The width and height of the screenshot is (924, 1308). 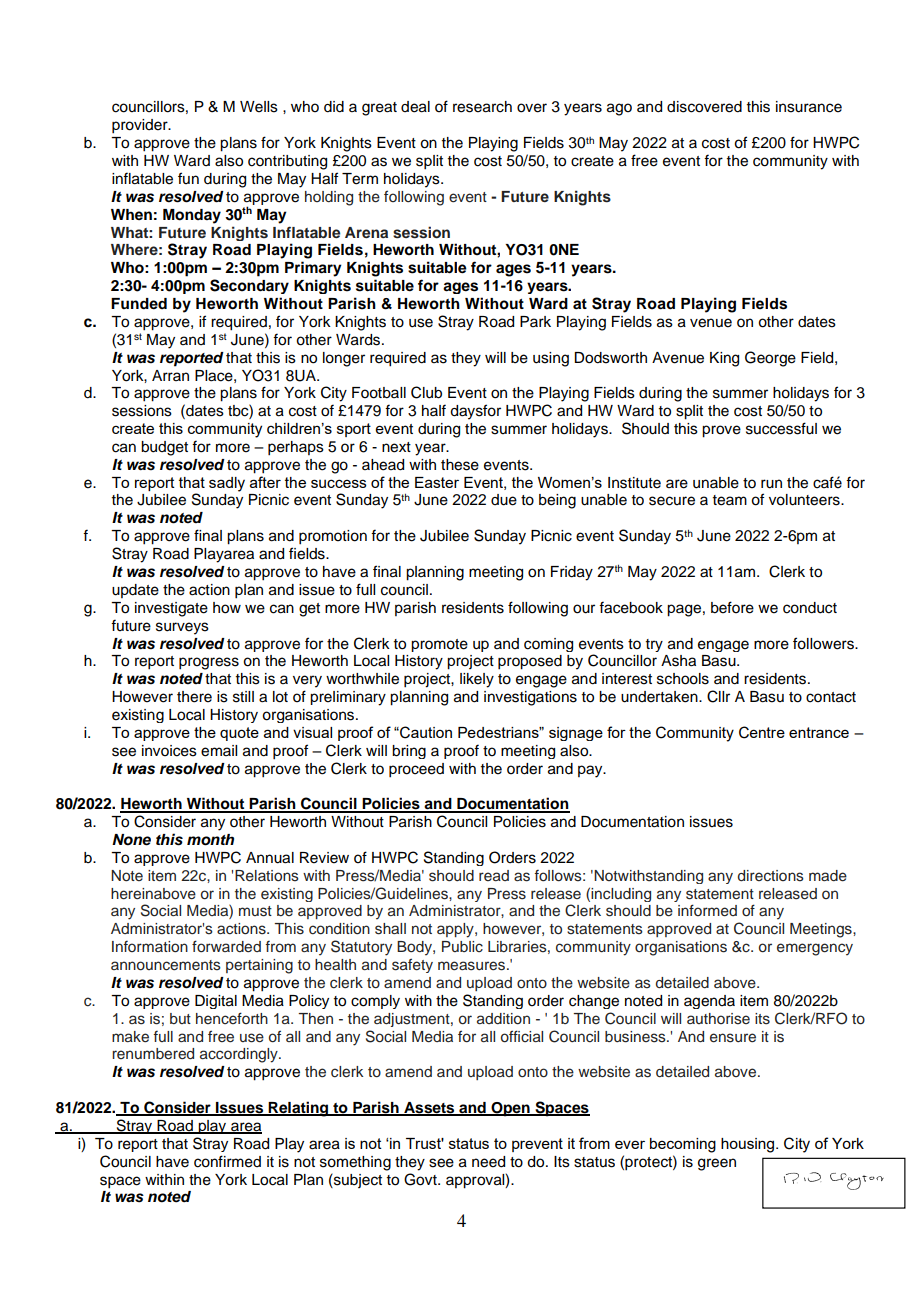 What do you see at coordinates (482, 107) in the screenshot?
I see `research` at bounding box center [482, 107].
